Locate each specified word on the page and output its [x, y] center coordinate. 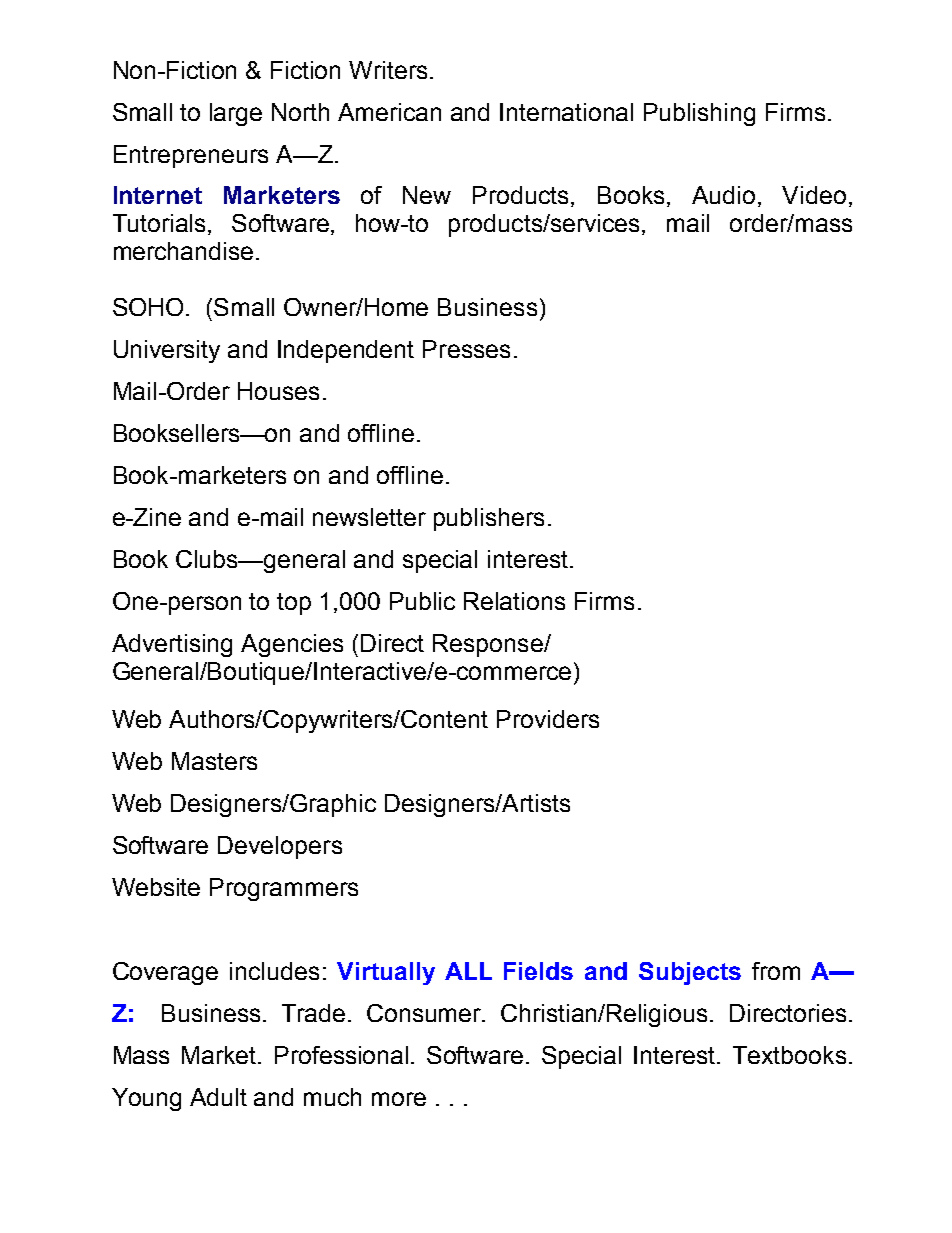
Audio [723, 195]
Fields [538, 971]
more [399, 1099]
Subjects [690, 973]
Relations [514, 601]
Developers [280, 847]
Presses [466, 349]
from [776, 971]
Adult [218, 1097]
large [236, 114]
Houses [278, 391]
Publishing [699, 114]
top [294, 604]
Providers [548, 719]
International [566, 112]
